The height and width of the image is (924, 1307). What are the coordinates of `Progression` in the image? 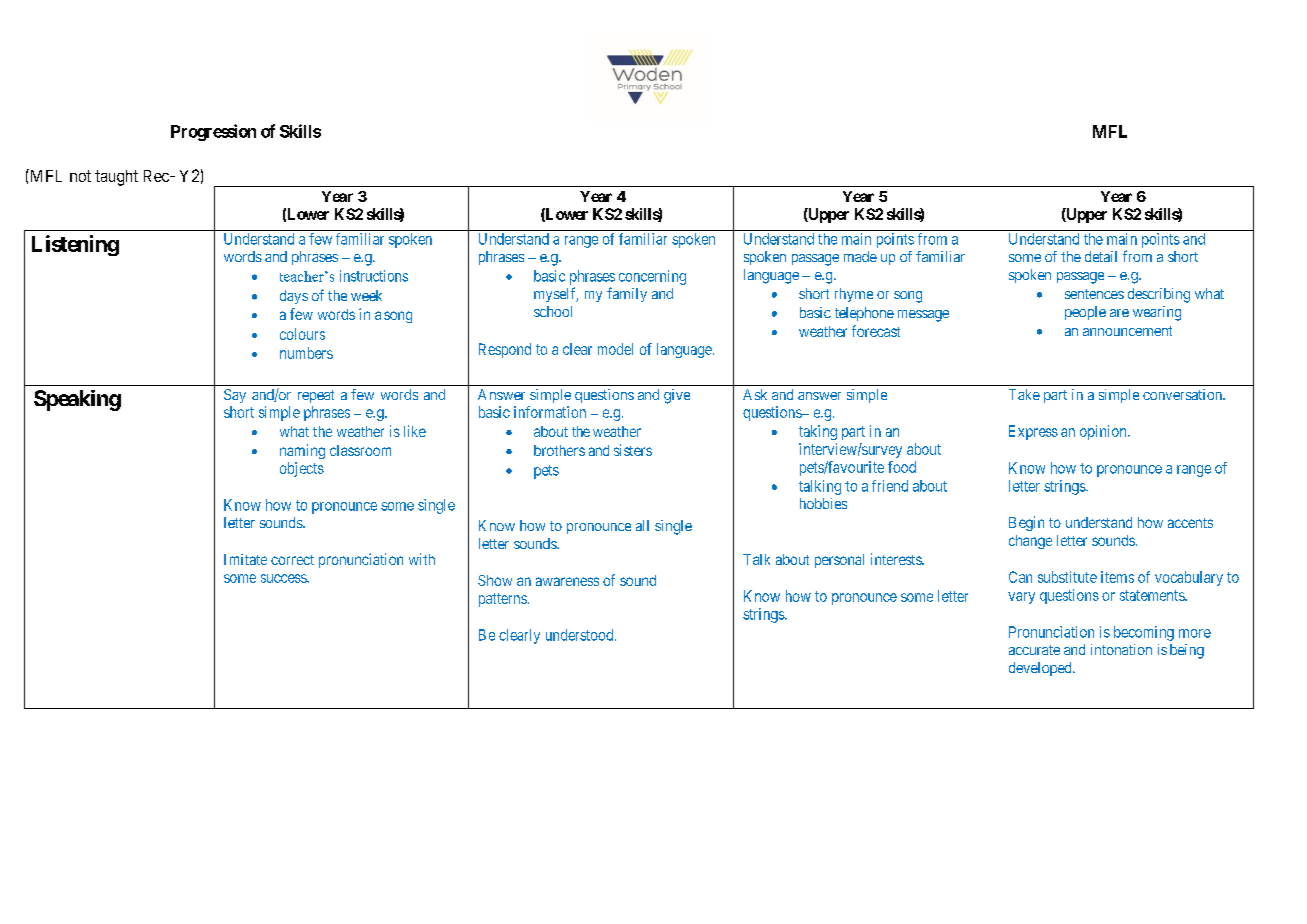 It's located at (213, 132).
